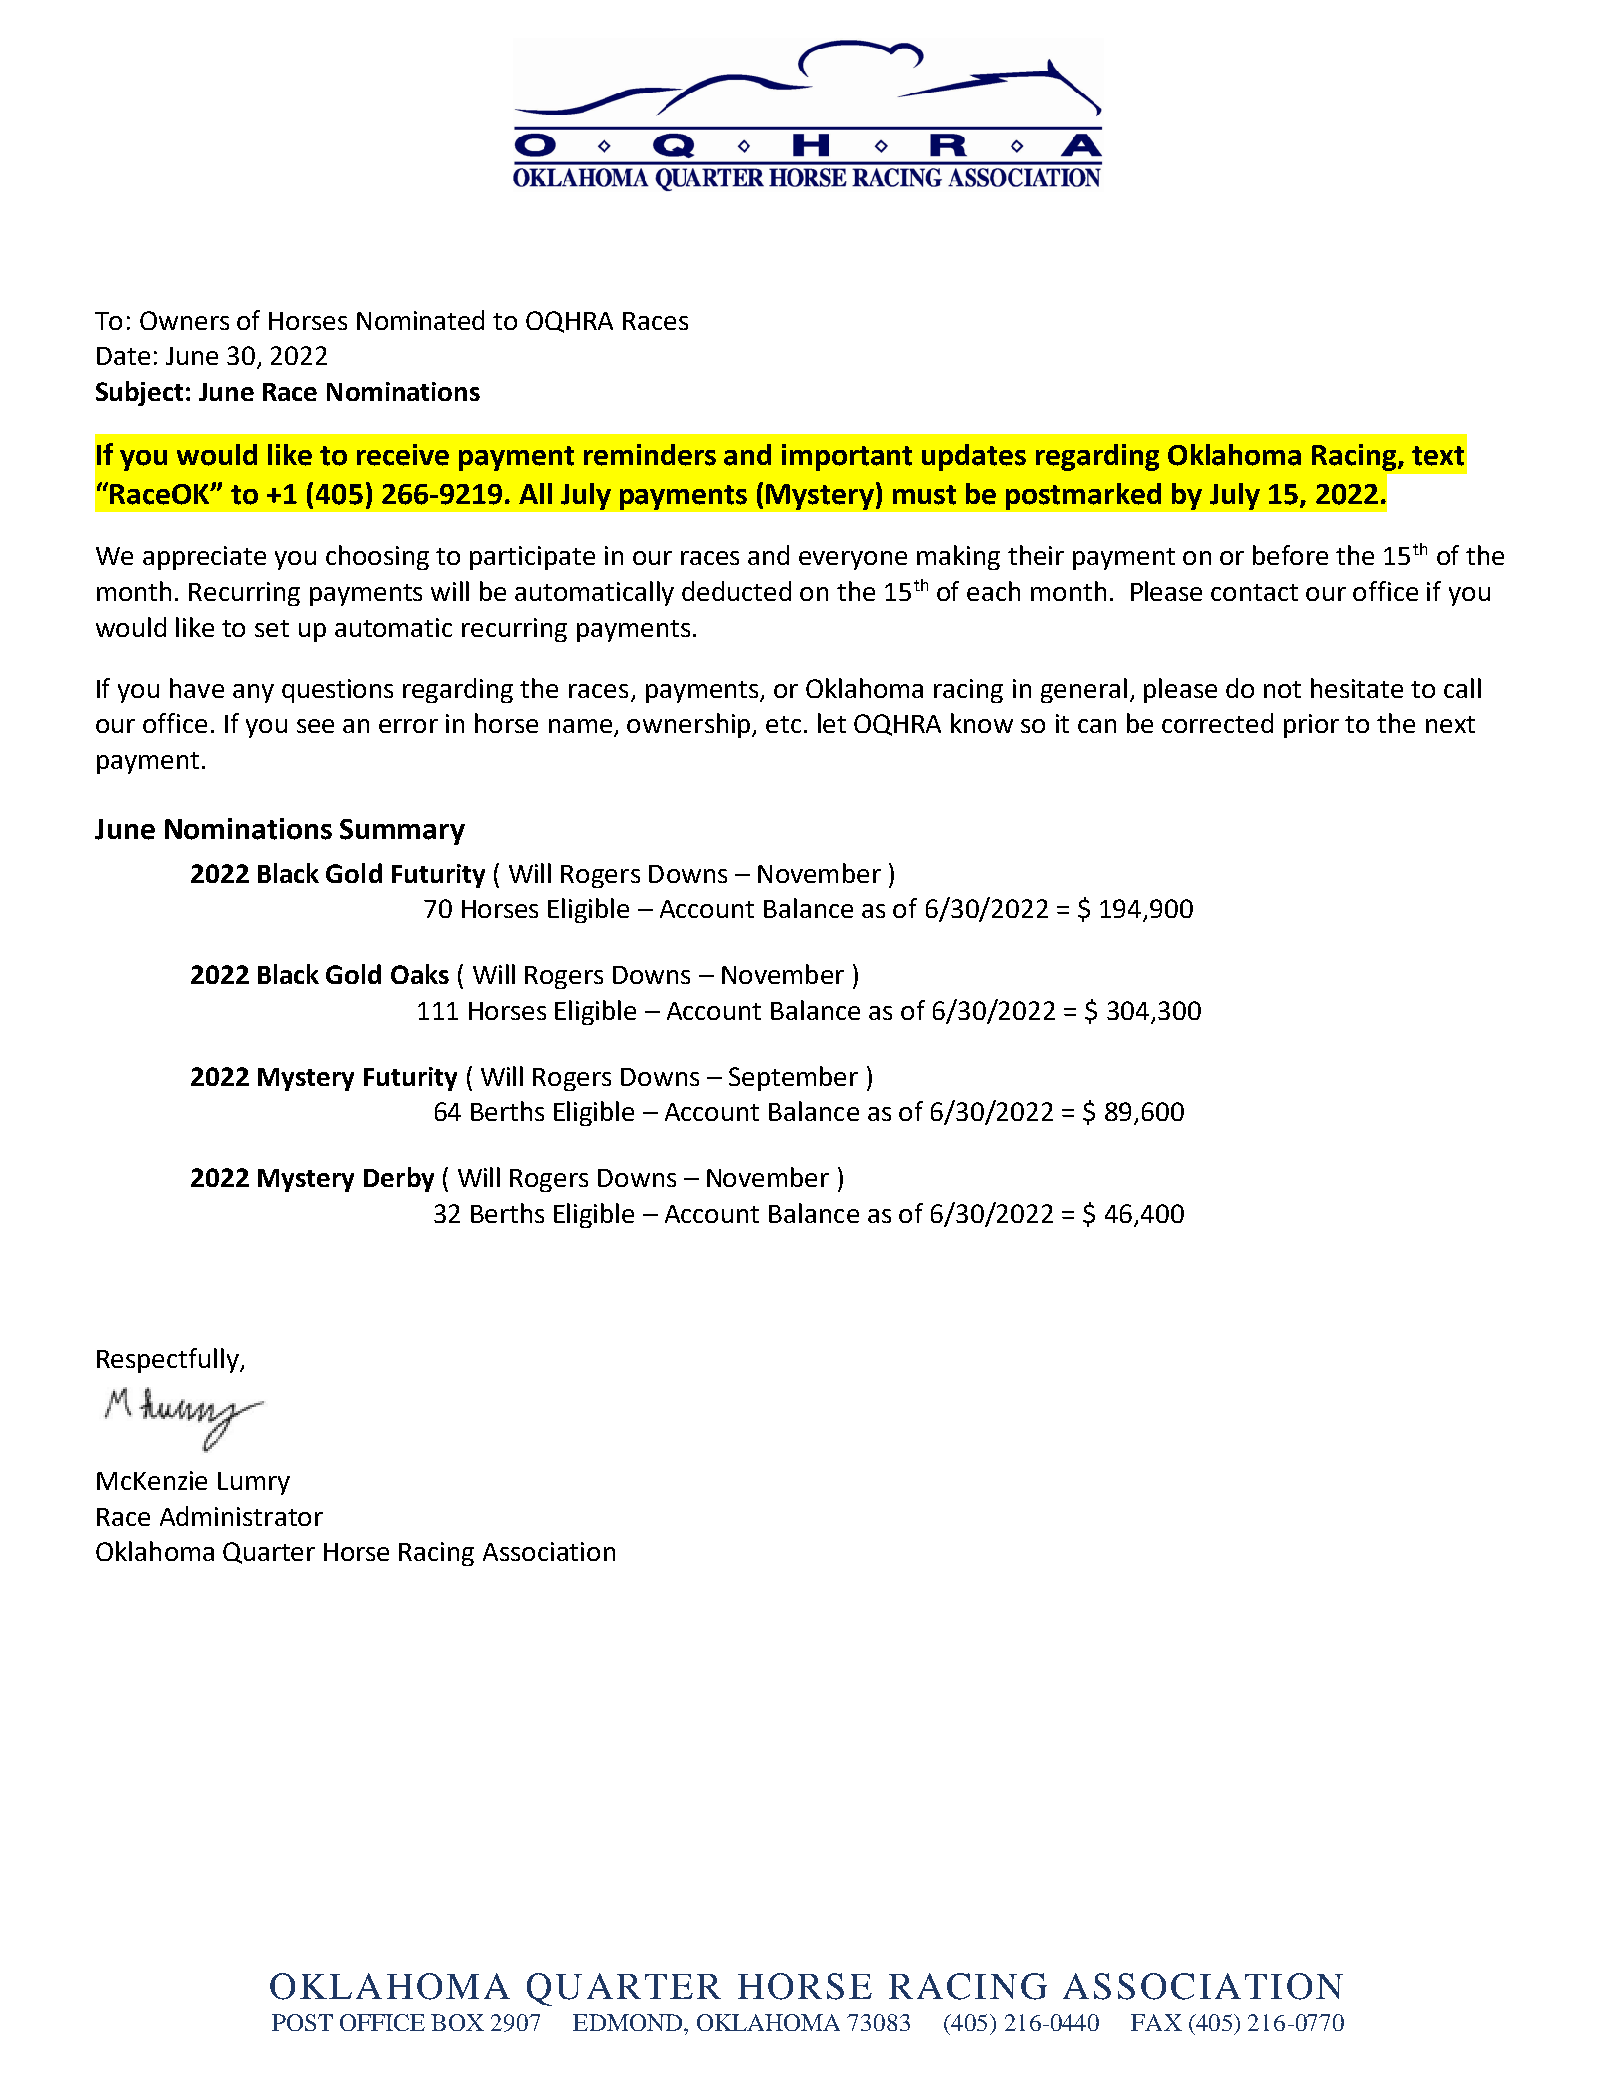 Image resolution: width=1617 pixels, height=2093 pixels. What do you see at coordinates (457, 2022) in the screenshot?
I see `BOX` at bounding box center [457, 2022].
